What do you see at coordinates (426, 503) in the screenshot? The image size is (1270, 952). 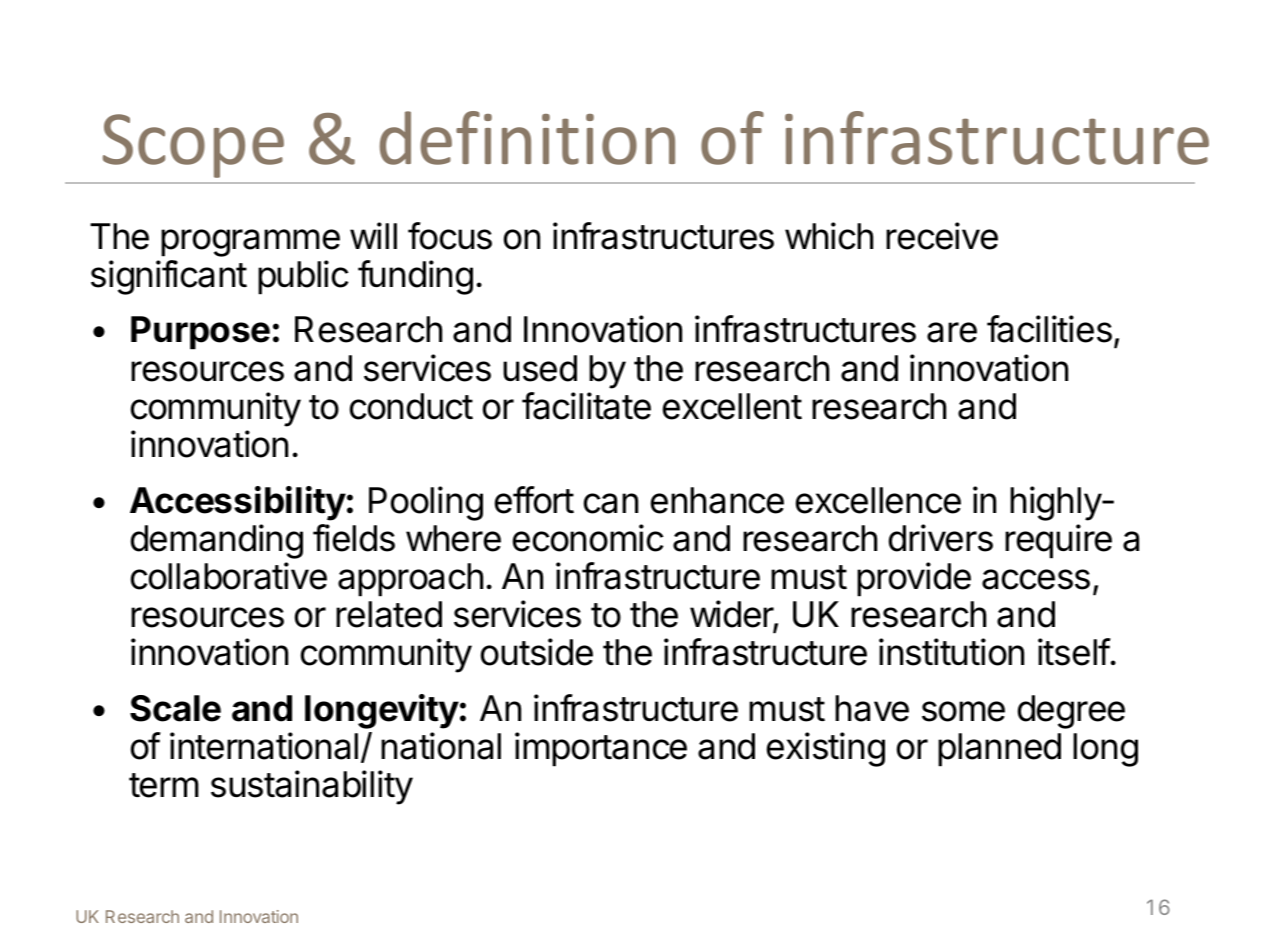 I see `Pooling` at bounding box center [426, 503].
